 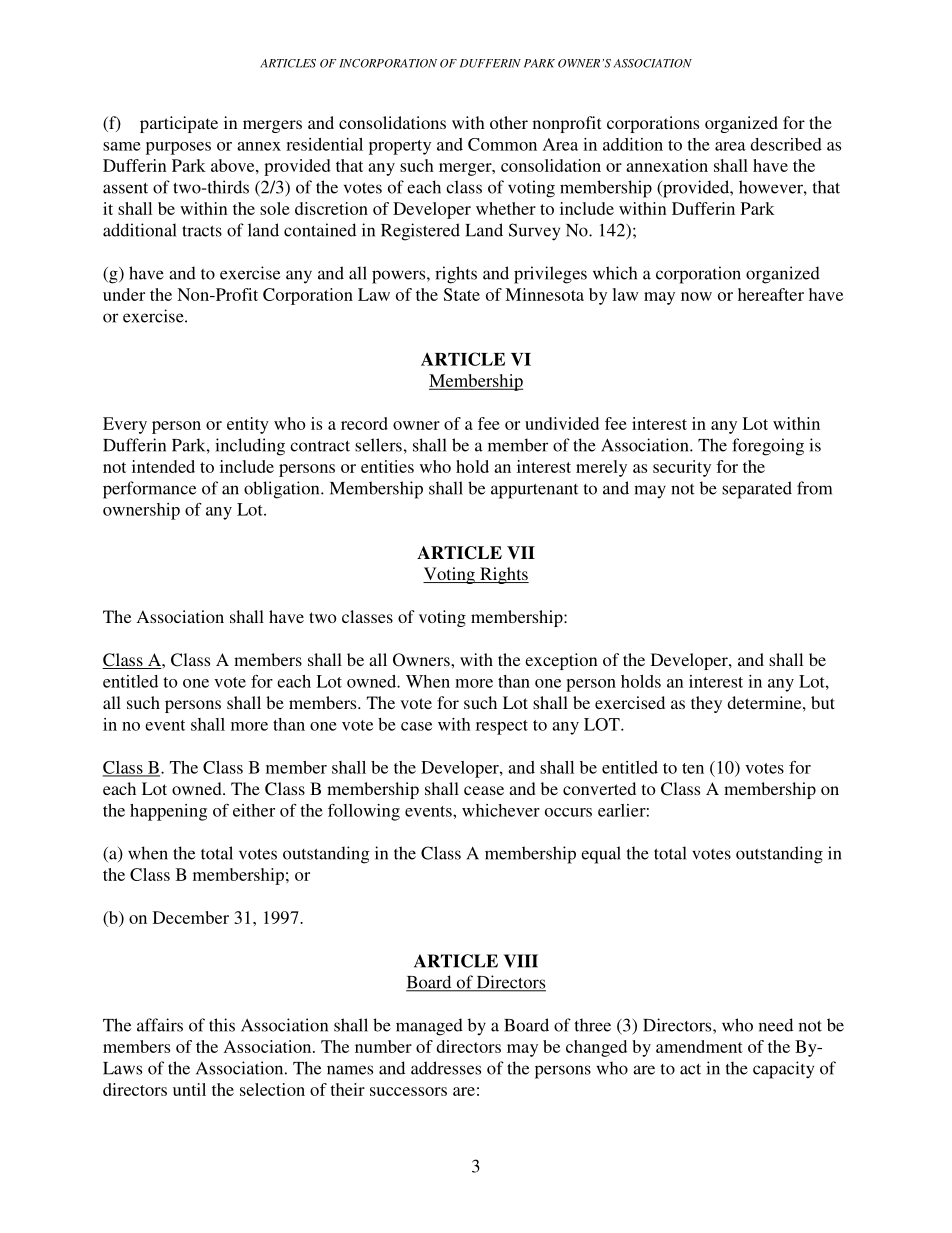 I want to click on Common, so click(x=502, y=144).
